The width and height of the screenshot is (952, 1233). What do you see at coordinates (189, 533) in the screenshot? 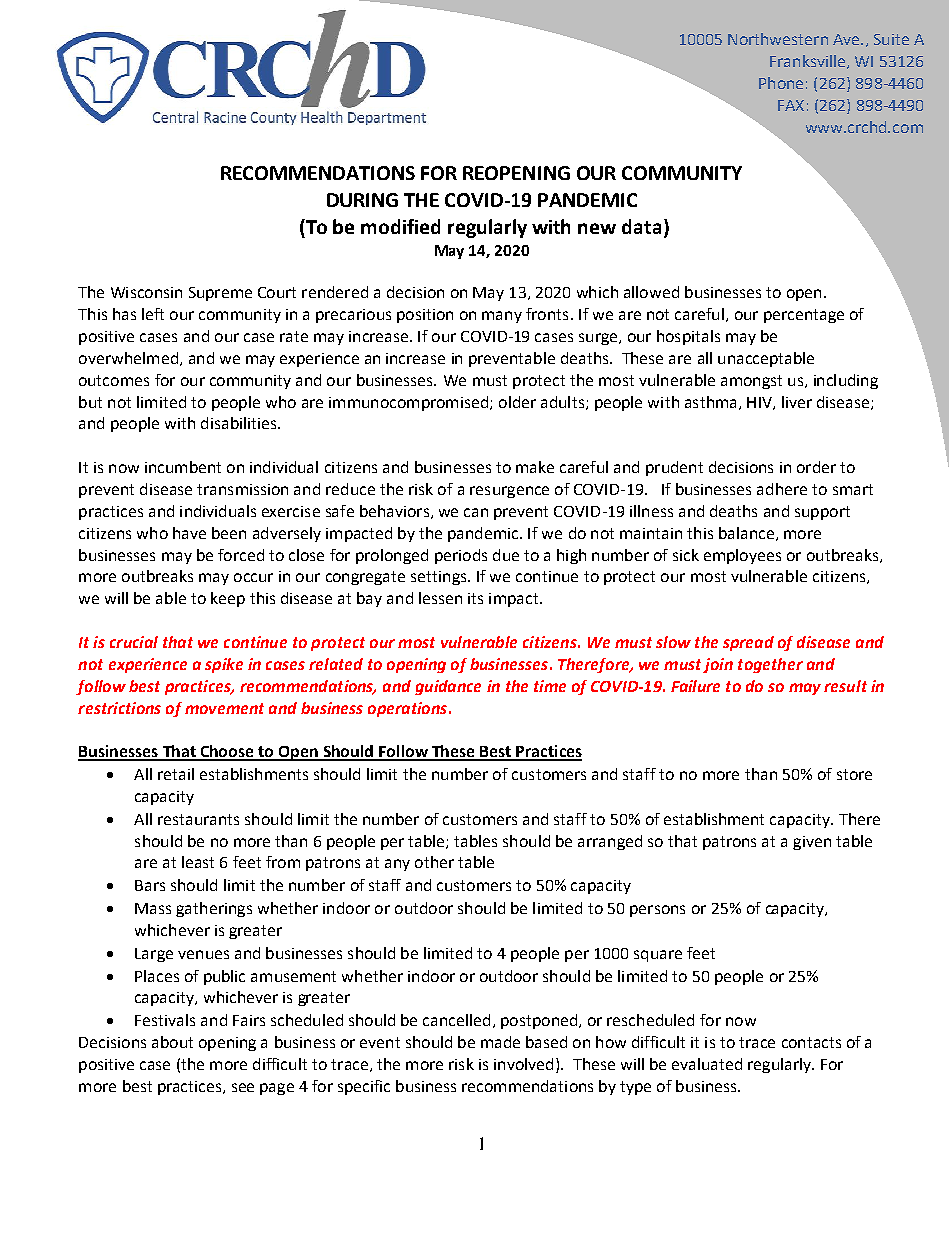
I see `have` at bounding box center [189, 533].
